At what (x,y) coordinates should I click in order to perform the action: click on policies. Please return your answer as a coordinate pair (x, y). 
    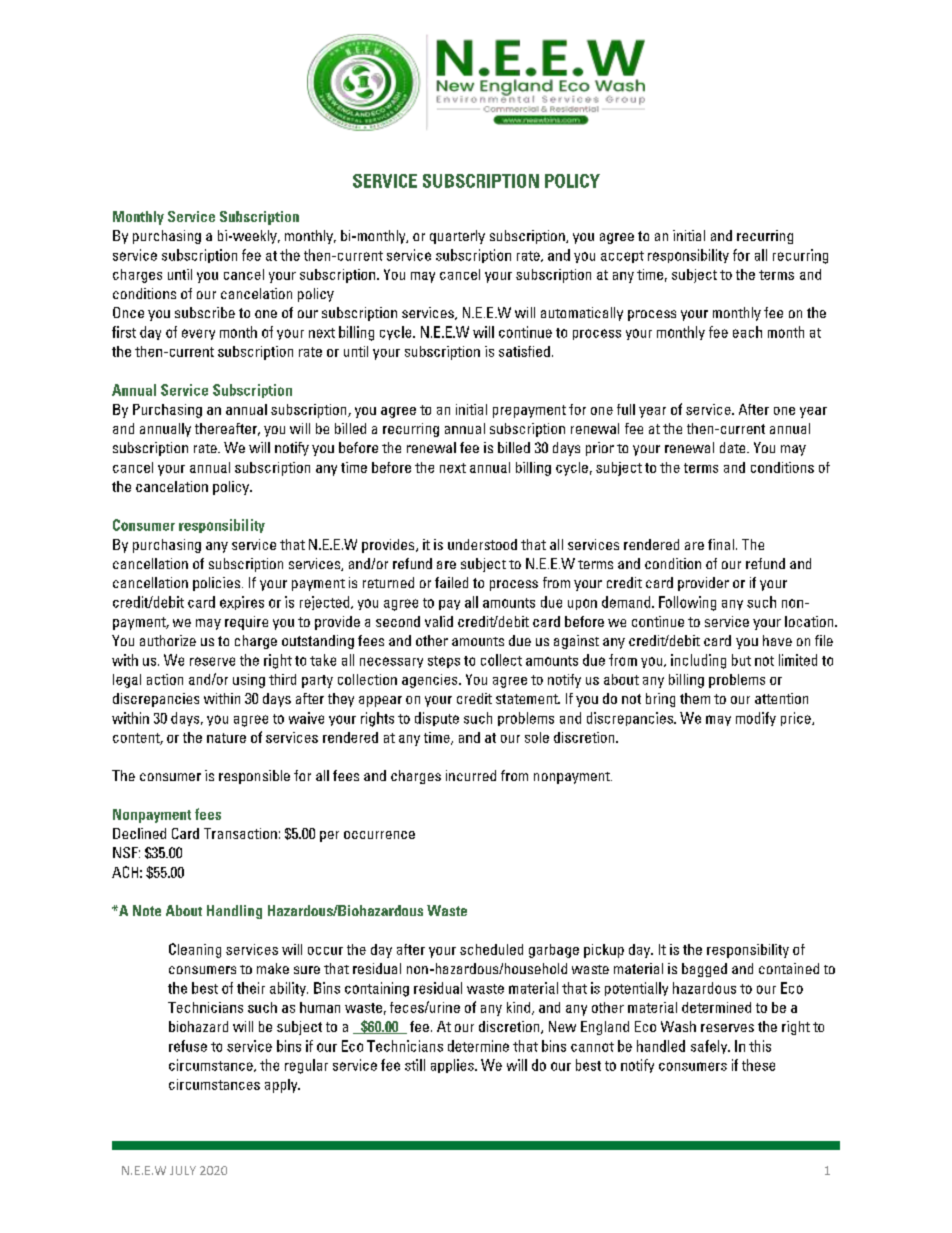
    Looking at the image, I should click on (216, 584).
